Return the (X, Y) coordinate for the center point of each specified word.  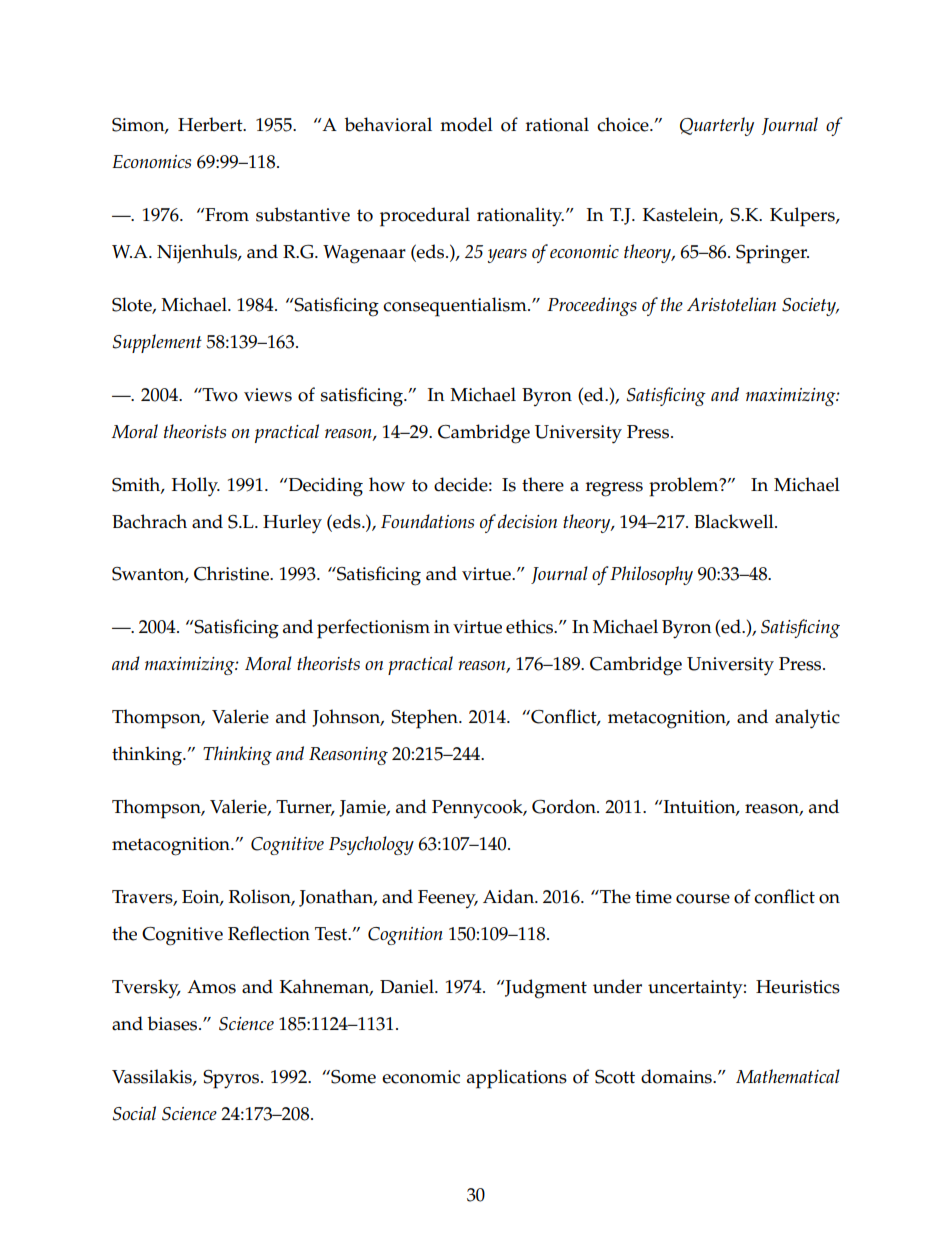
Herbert (211, 124)
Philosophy (651, 575)
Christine (232, 573)
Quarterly (717, 126)
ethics (530, 626)
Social (134, 1113)
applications (517, 1079)
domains (677, 1076)
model (466, 124)
